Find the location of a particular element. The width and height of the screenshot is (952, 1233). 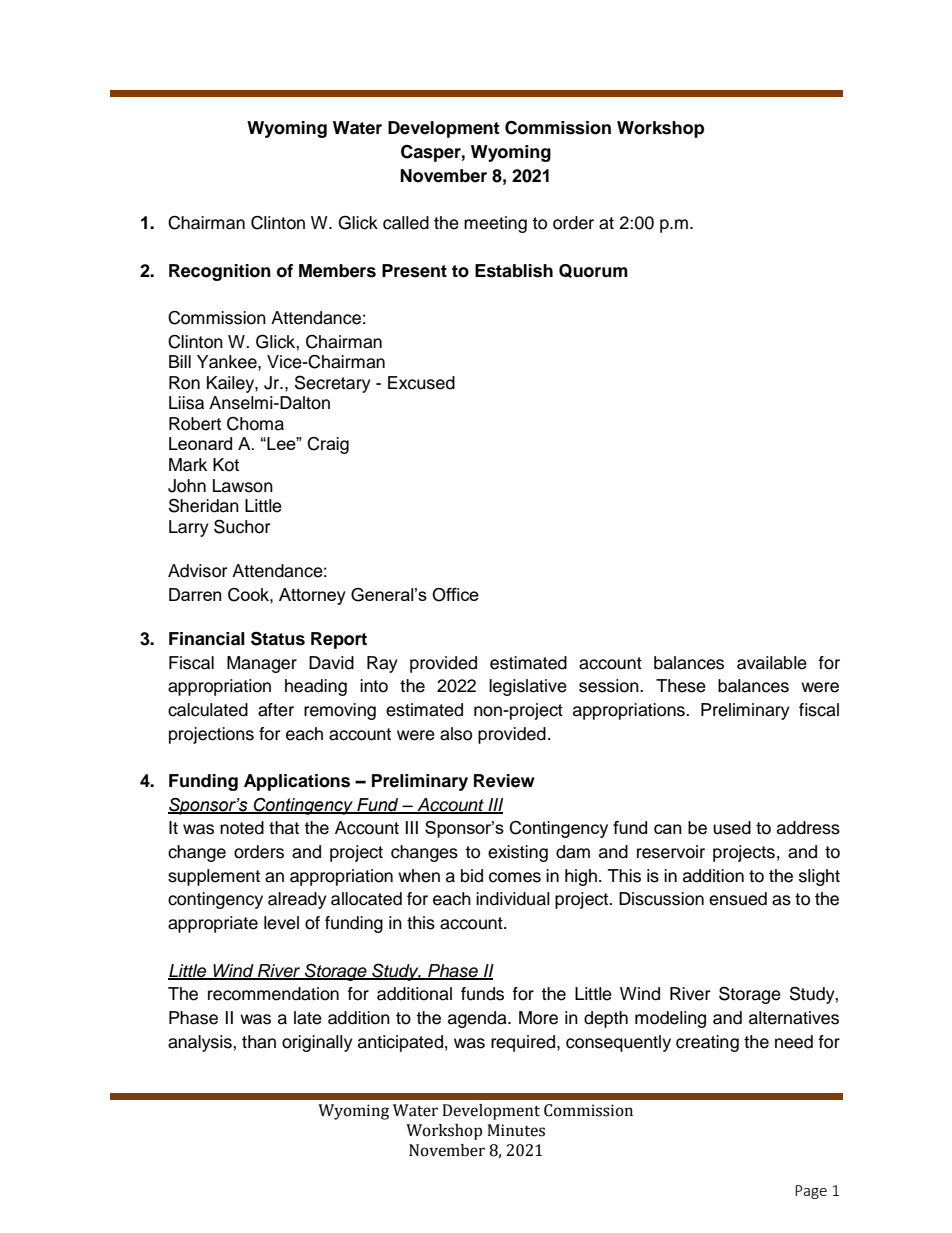

than is located at coordinates (259, 1042).
